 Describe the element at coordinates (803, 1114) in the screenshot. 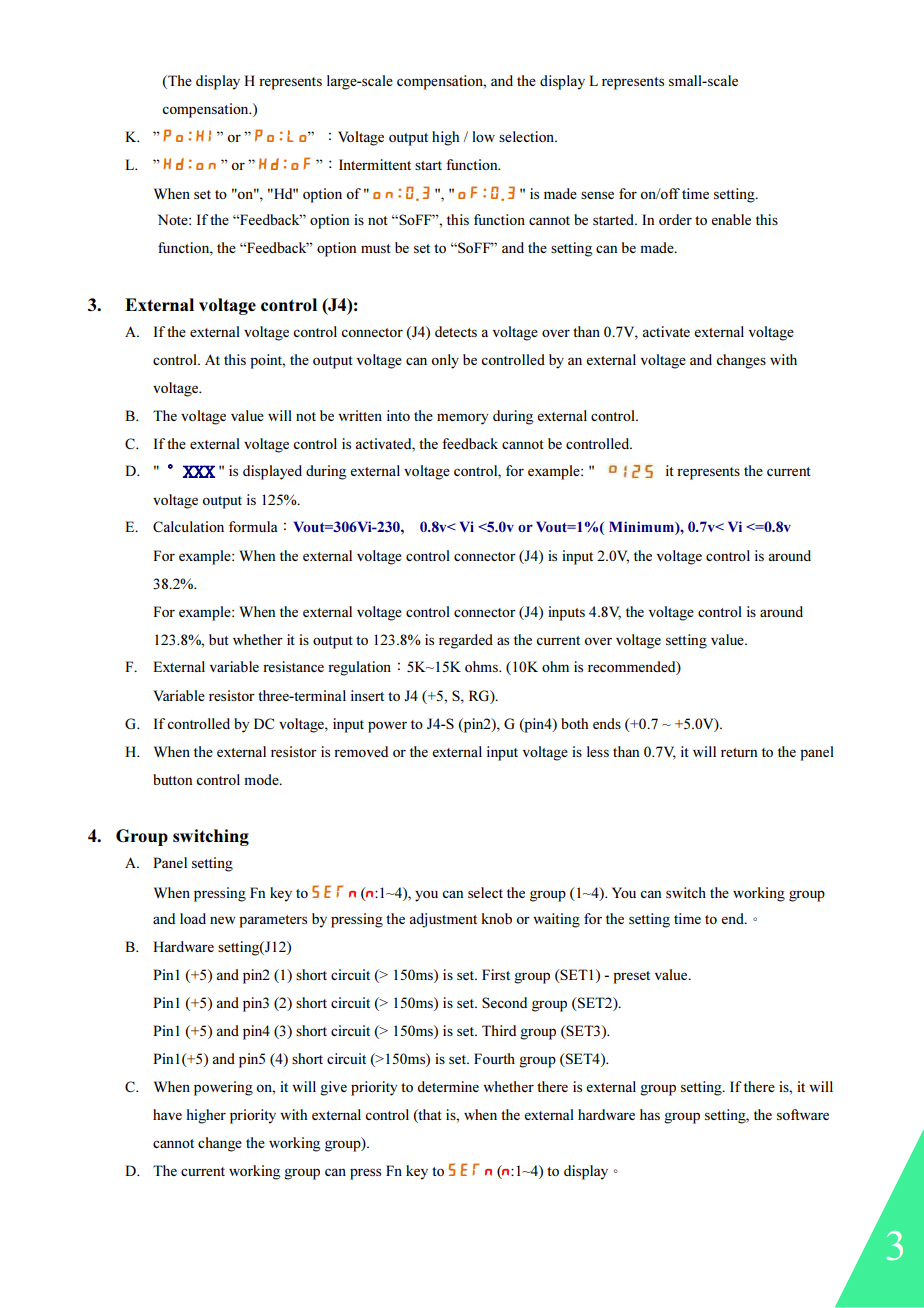

I see `software` at that location.
